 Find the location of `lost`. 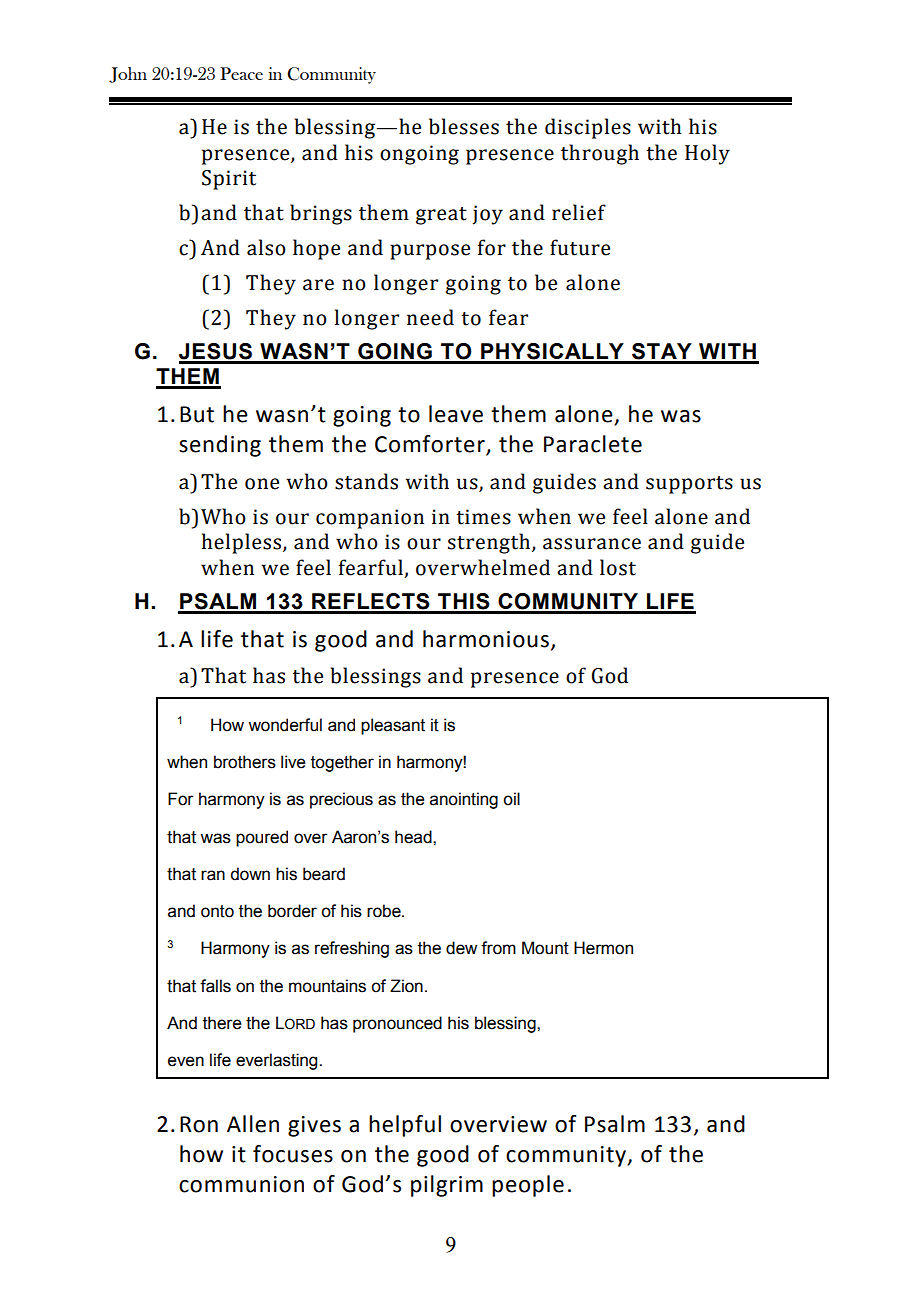

lost is located at coordinates (618, 567).
